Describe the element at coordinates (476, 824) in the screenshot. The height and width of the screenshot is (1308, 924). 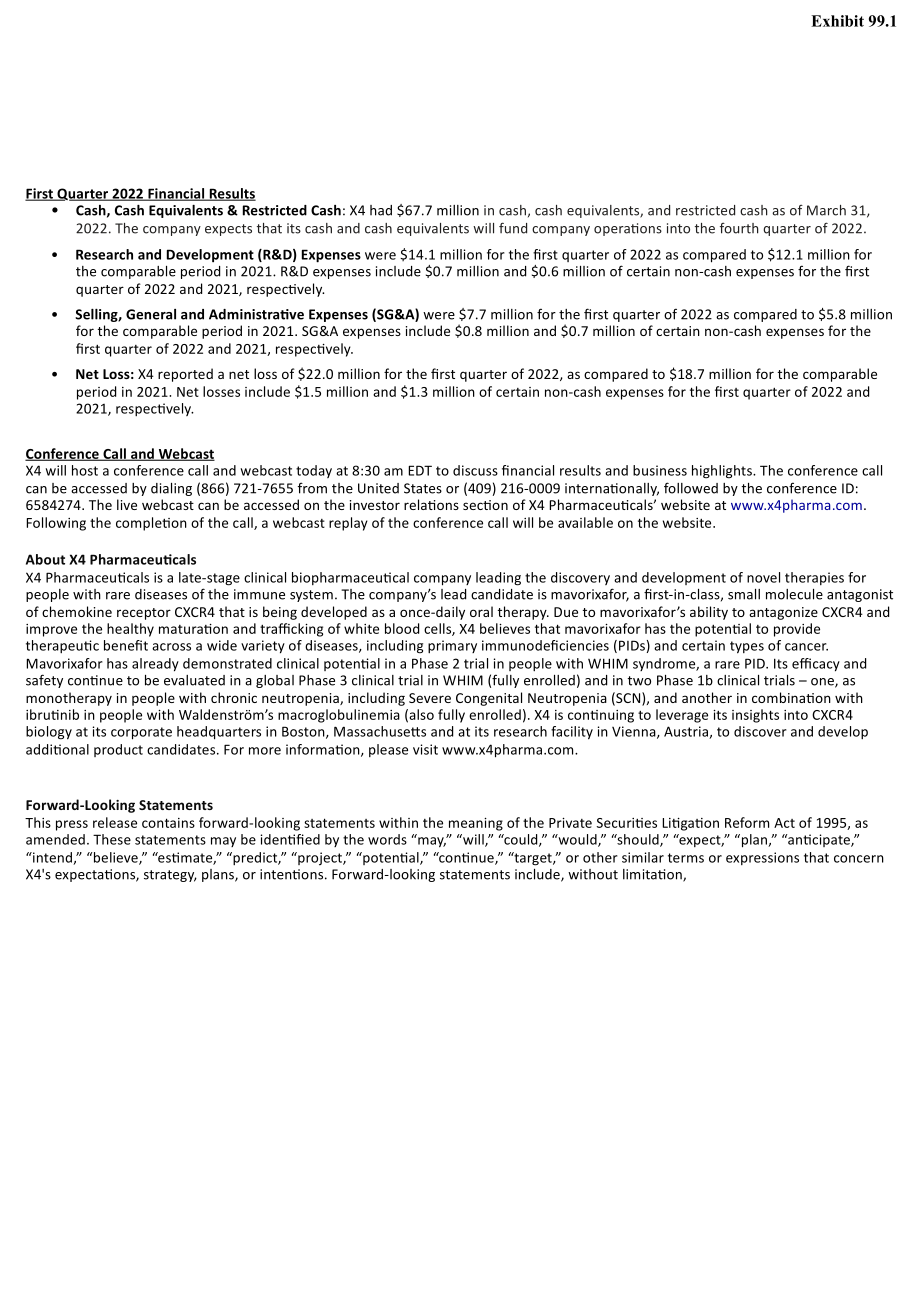
I see `meaning` at that location.
